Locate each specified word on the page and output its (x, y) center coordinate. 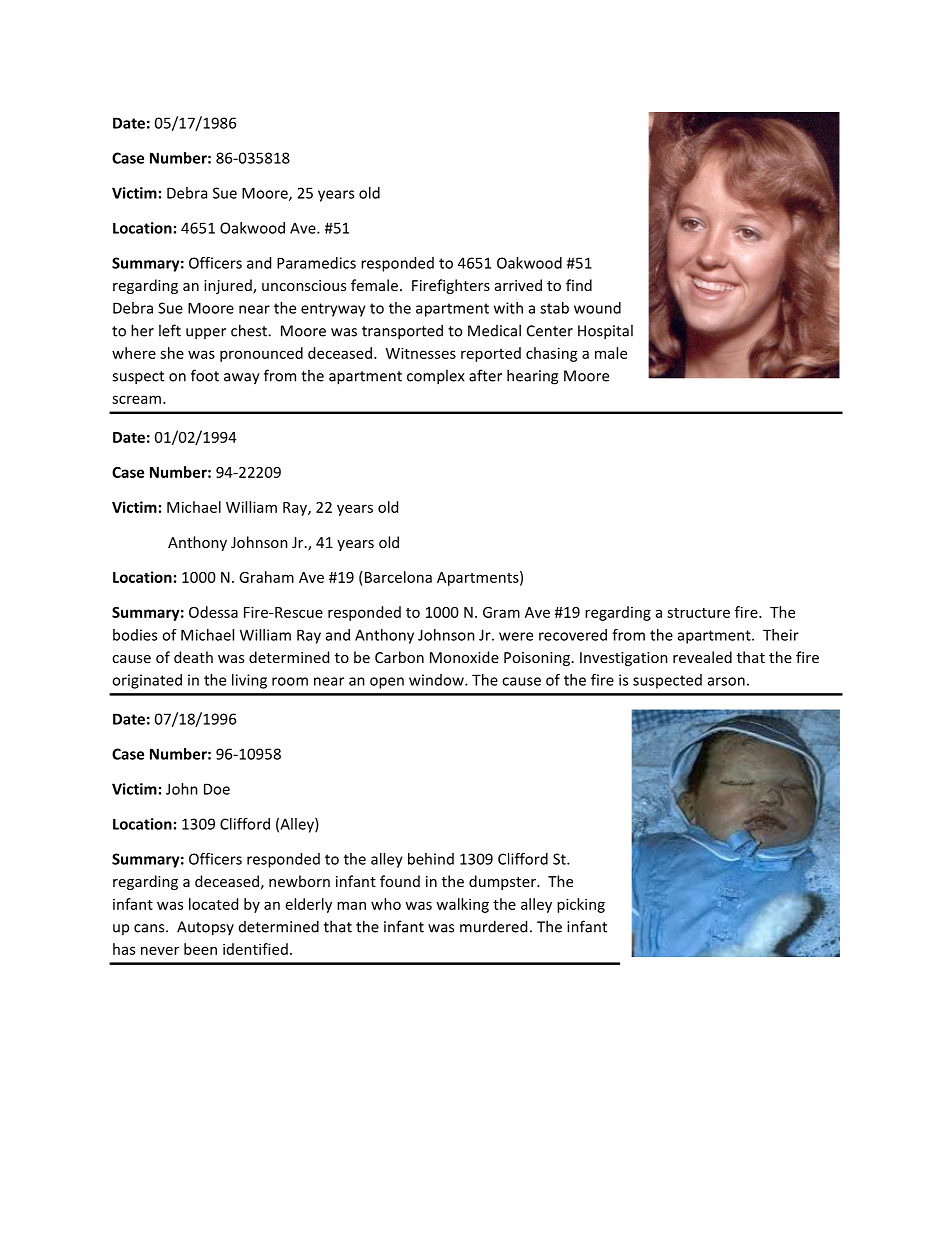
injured (229, 286)
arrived (518, 285)
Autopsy (205, 928)
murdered (493, 926)
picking (581, 905)
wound (597, 308)
